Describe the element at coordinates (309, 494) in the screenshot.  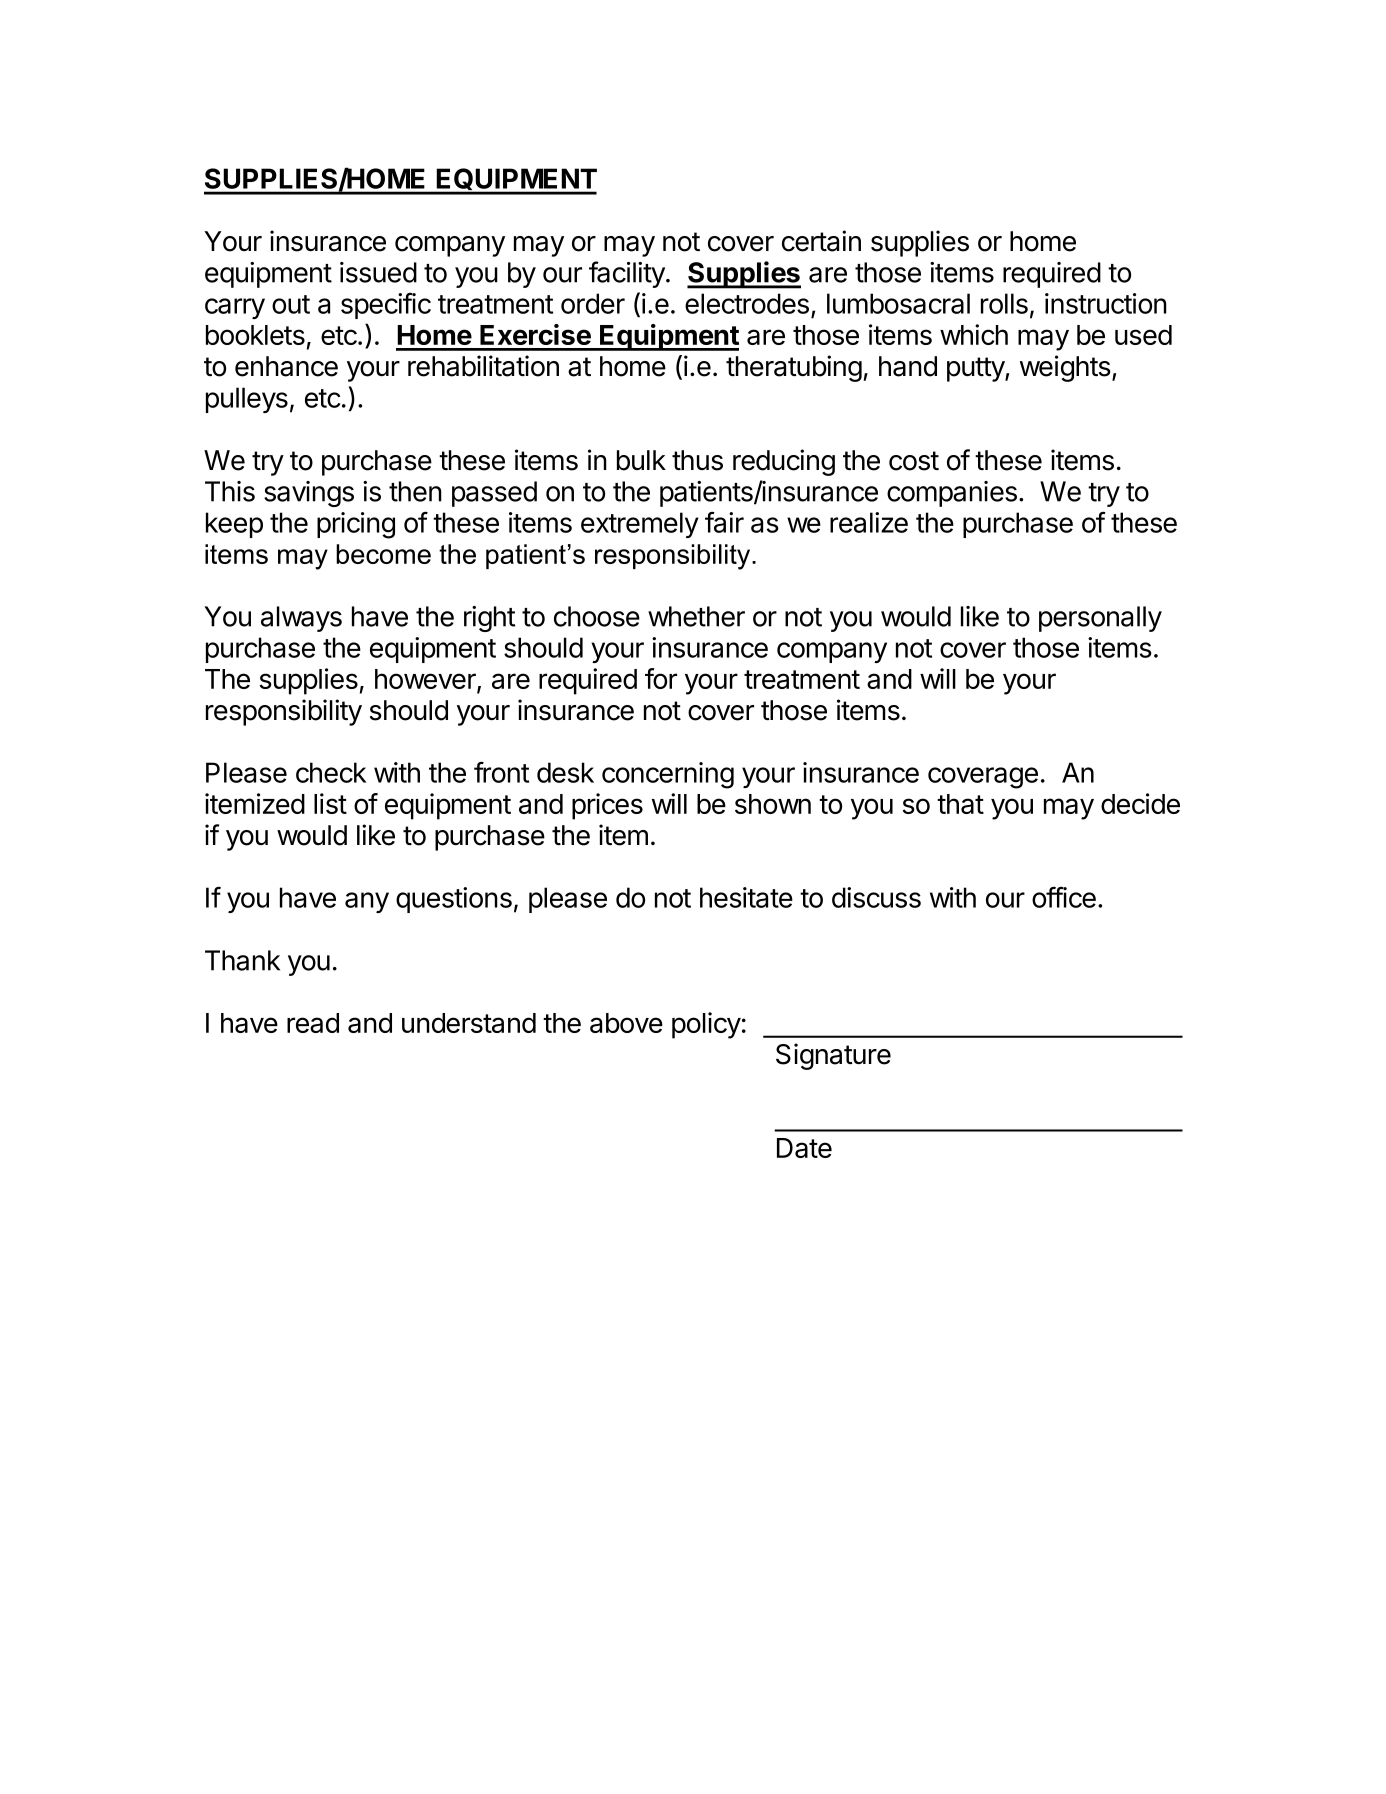
I see `savings` at that location.
